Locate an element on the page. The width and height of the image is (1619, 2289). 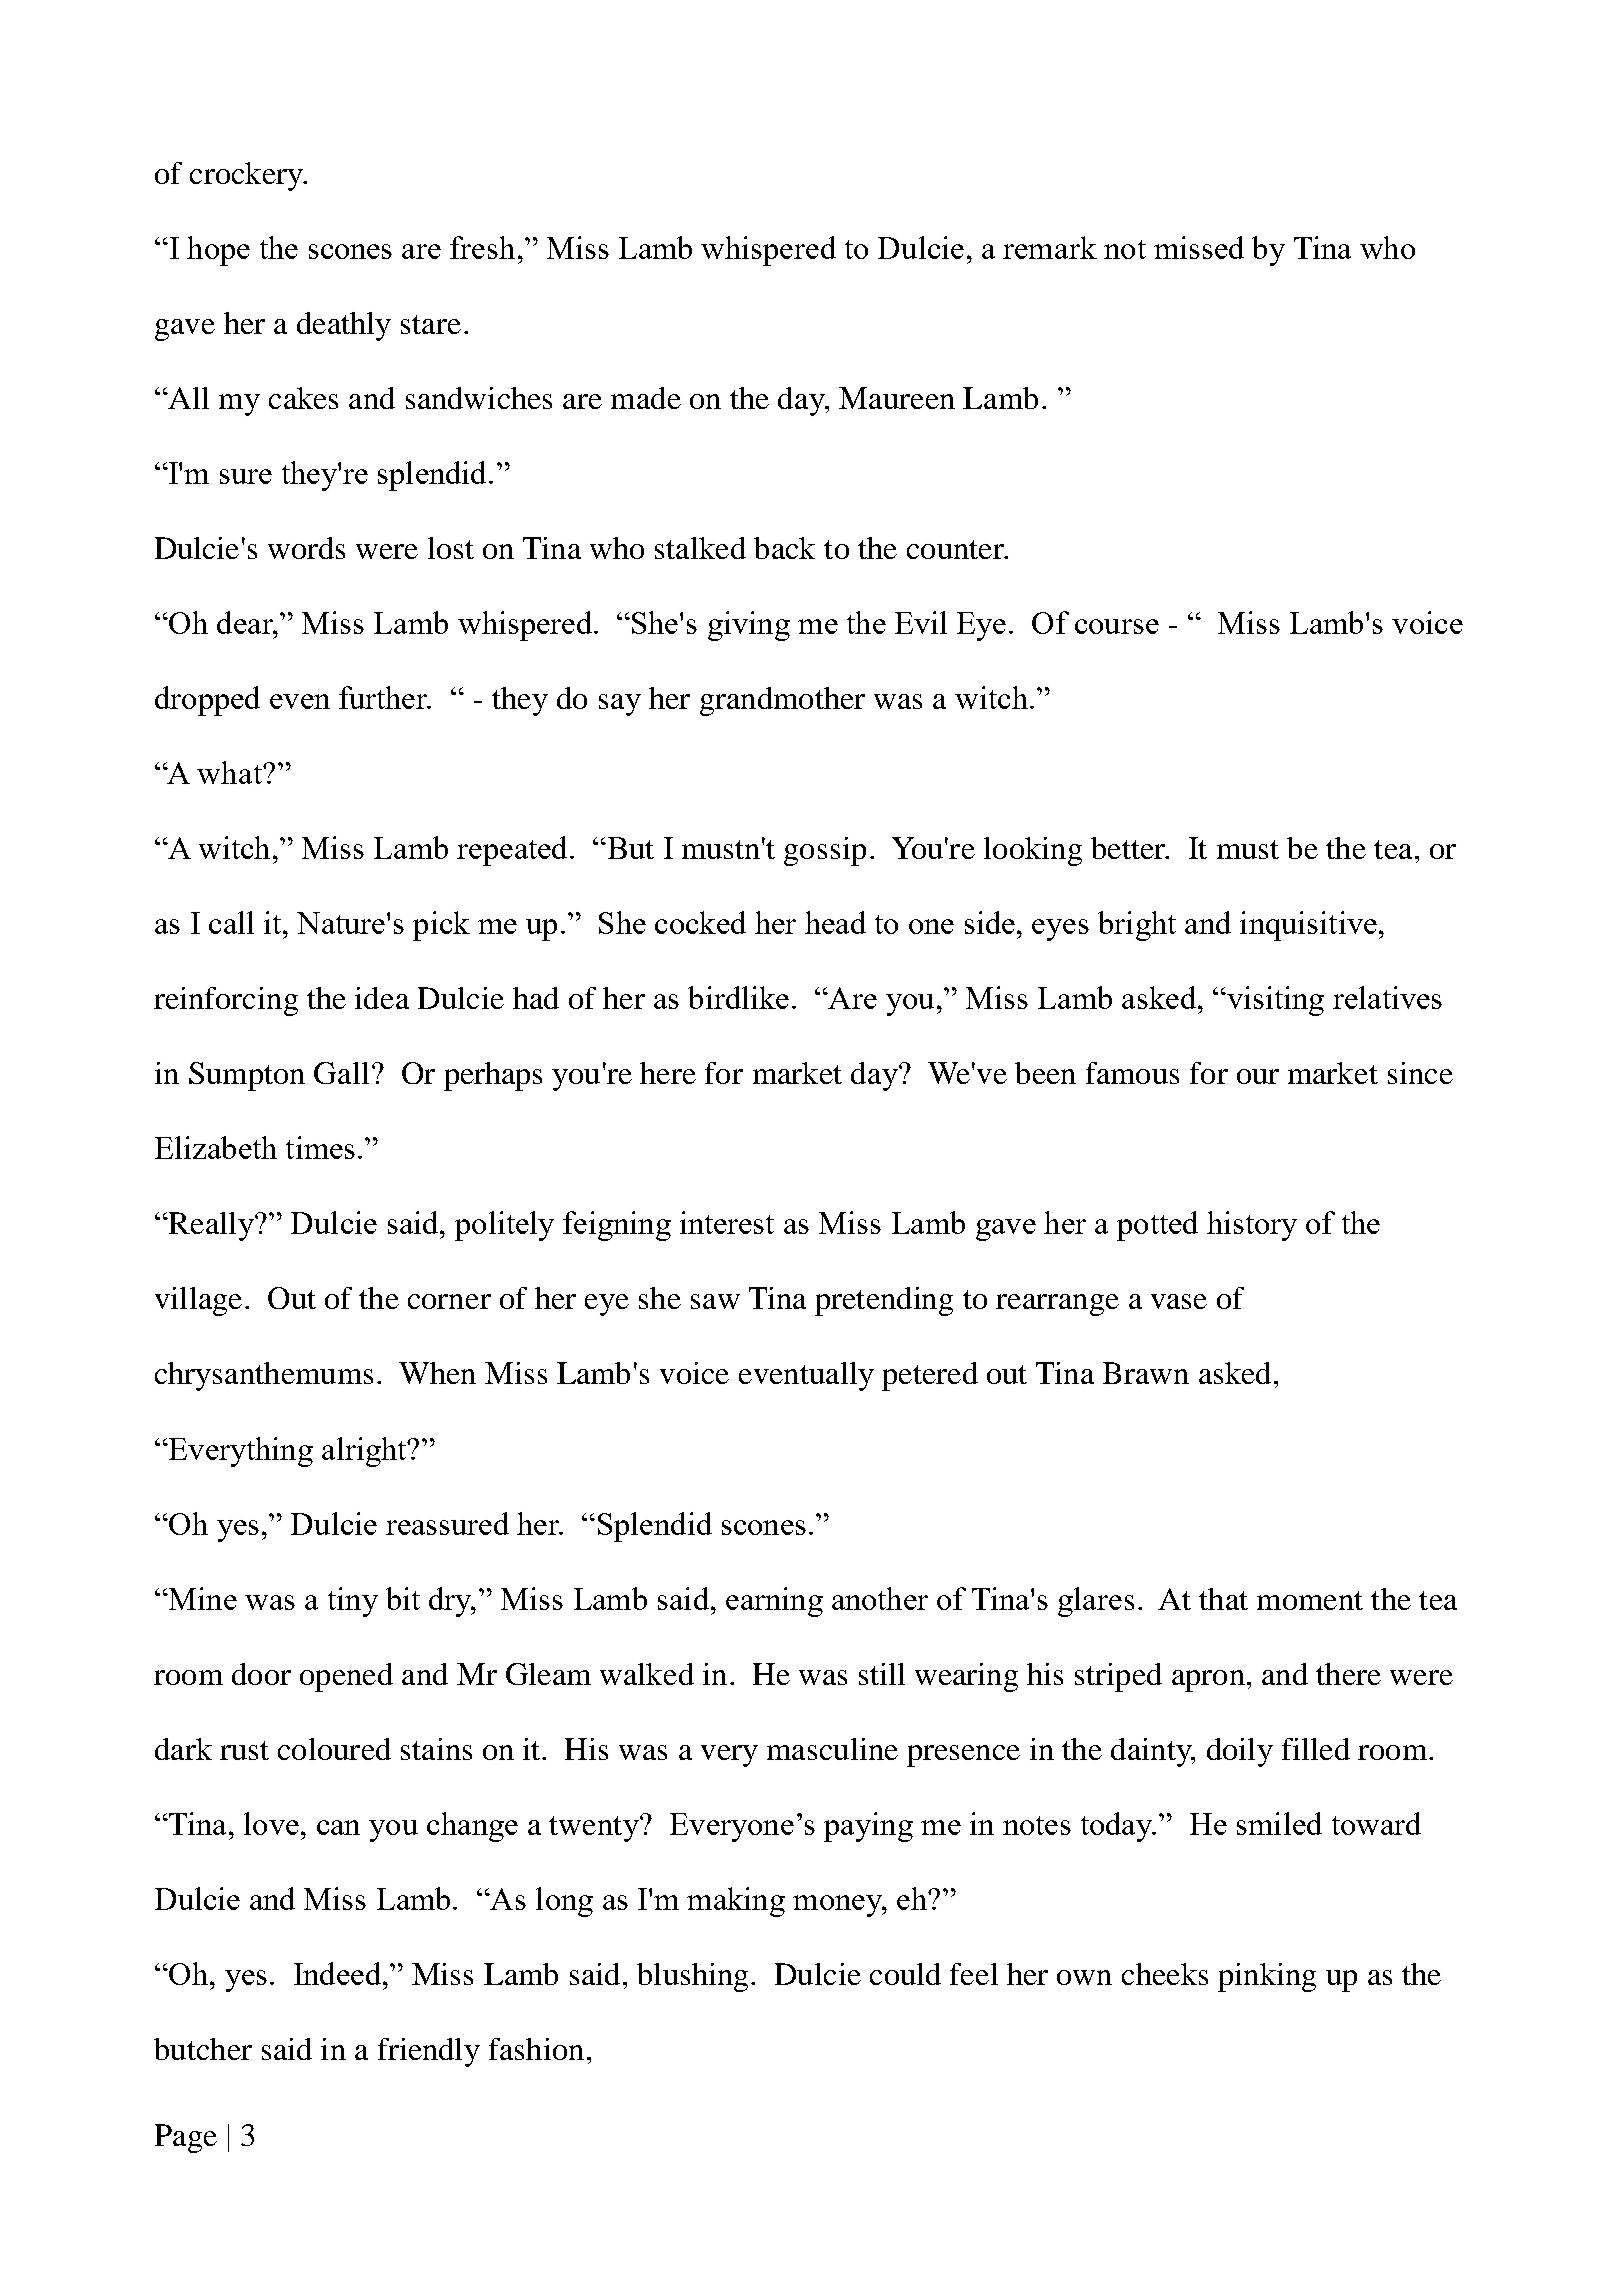
friendly is located at coordinates (429, 2052).
